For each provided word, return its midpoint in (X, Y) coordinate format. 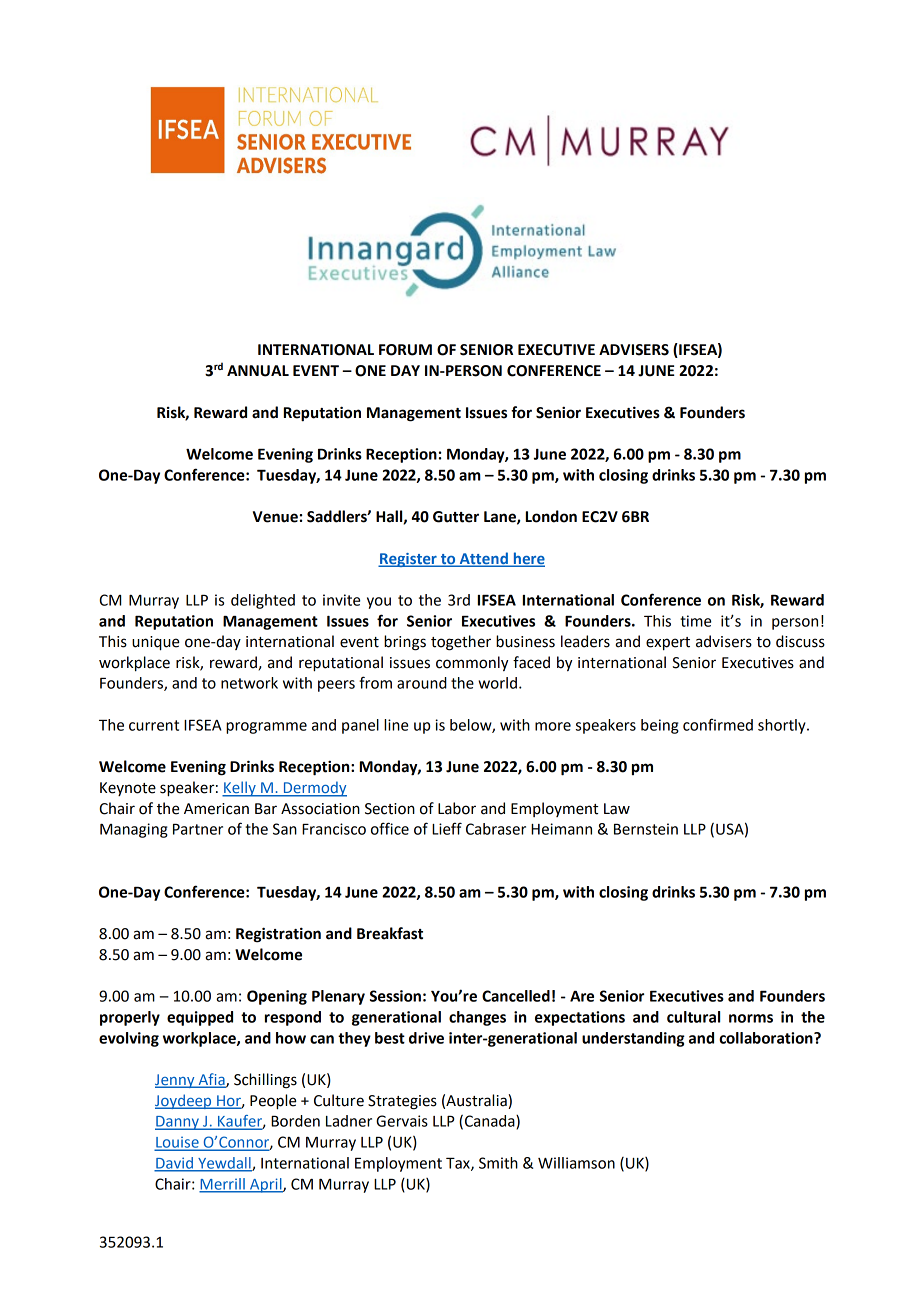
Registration (278, 935)
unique (155, 643)
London (551, 516)
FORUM (405, 350)
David (174, 1164)
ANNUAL (258, 371)
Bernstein (646, 829)
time (695, 621)
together (461, 643)
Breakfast (390, 933)
